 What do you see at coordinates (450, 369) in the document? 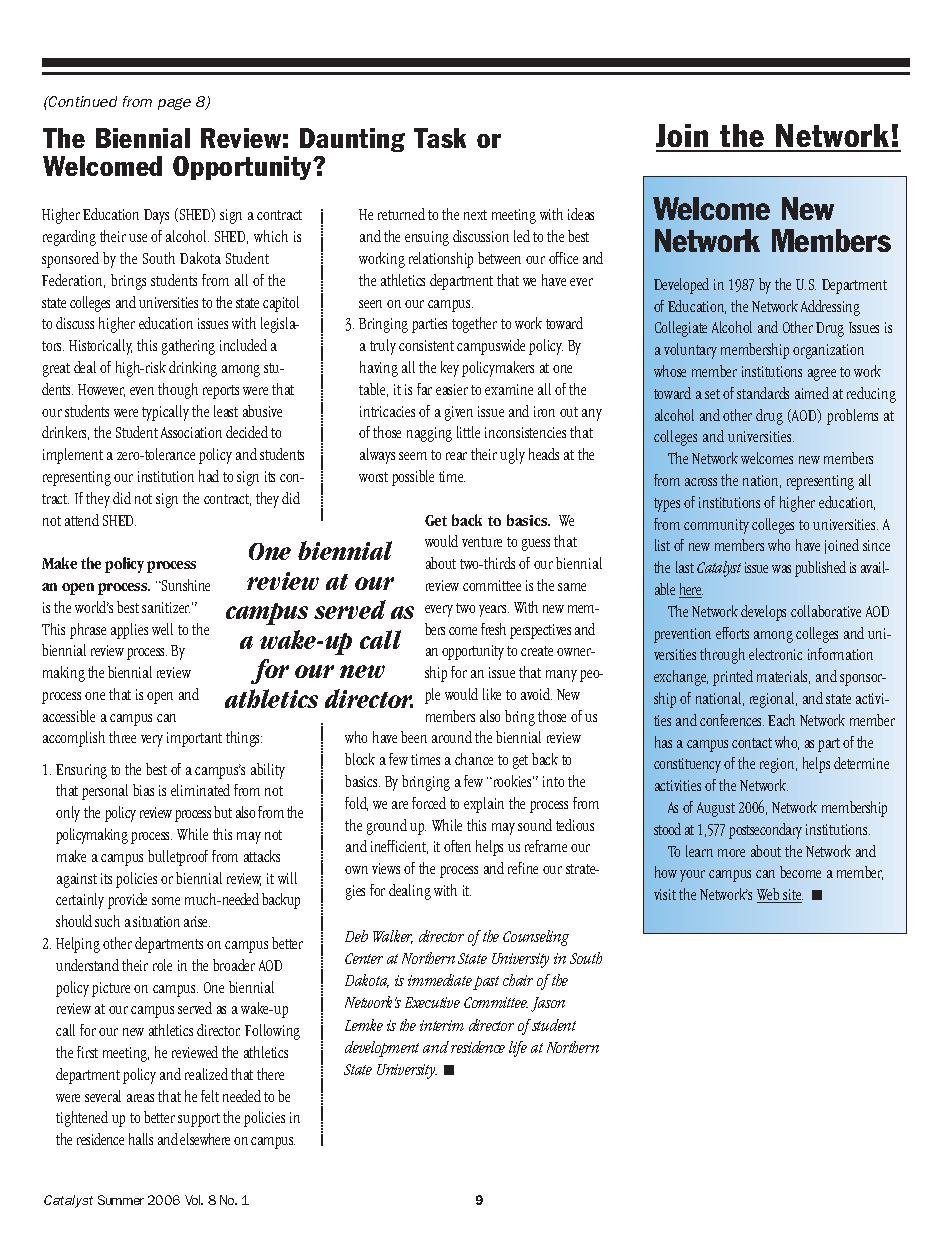
I see `key` at bounding box center [450, 369].
